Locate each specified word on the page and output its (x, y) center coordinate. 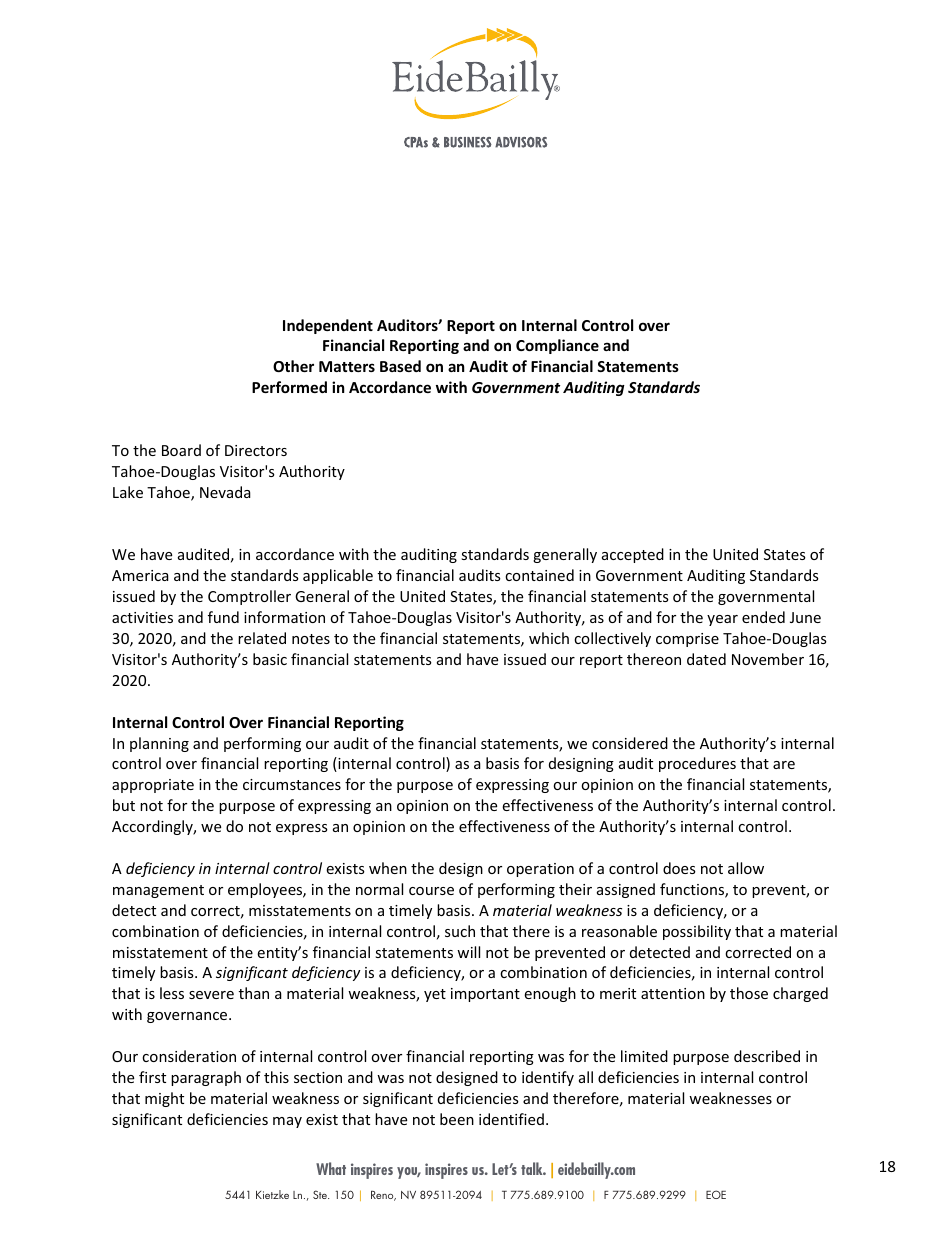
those (749, 993)
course (431, 891)
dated (706, 659)
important (485, 995)
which (549, 638)
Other (293, 366)
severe (211, 995)
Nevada (225, 492)
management (158, 891)
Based (400, 366)
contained (539, 575)
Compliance (557, 346)
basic (270, 659)
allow (746, 868)
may (287, 1122)
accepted (633, 555)
